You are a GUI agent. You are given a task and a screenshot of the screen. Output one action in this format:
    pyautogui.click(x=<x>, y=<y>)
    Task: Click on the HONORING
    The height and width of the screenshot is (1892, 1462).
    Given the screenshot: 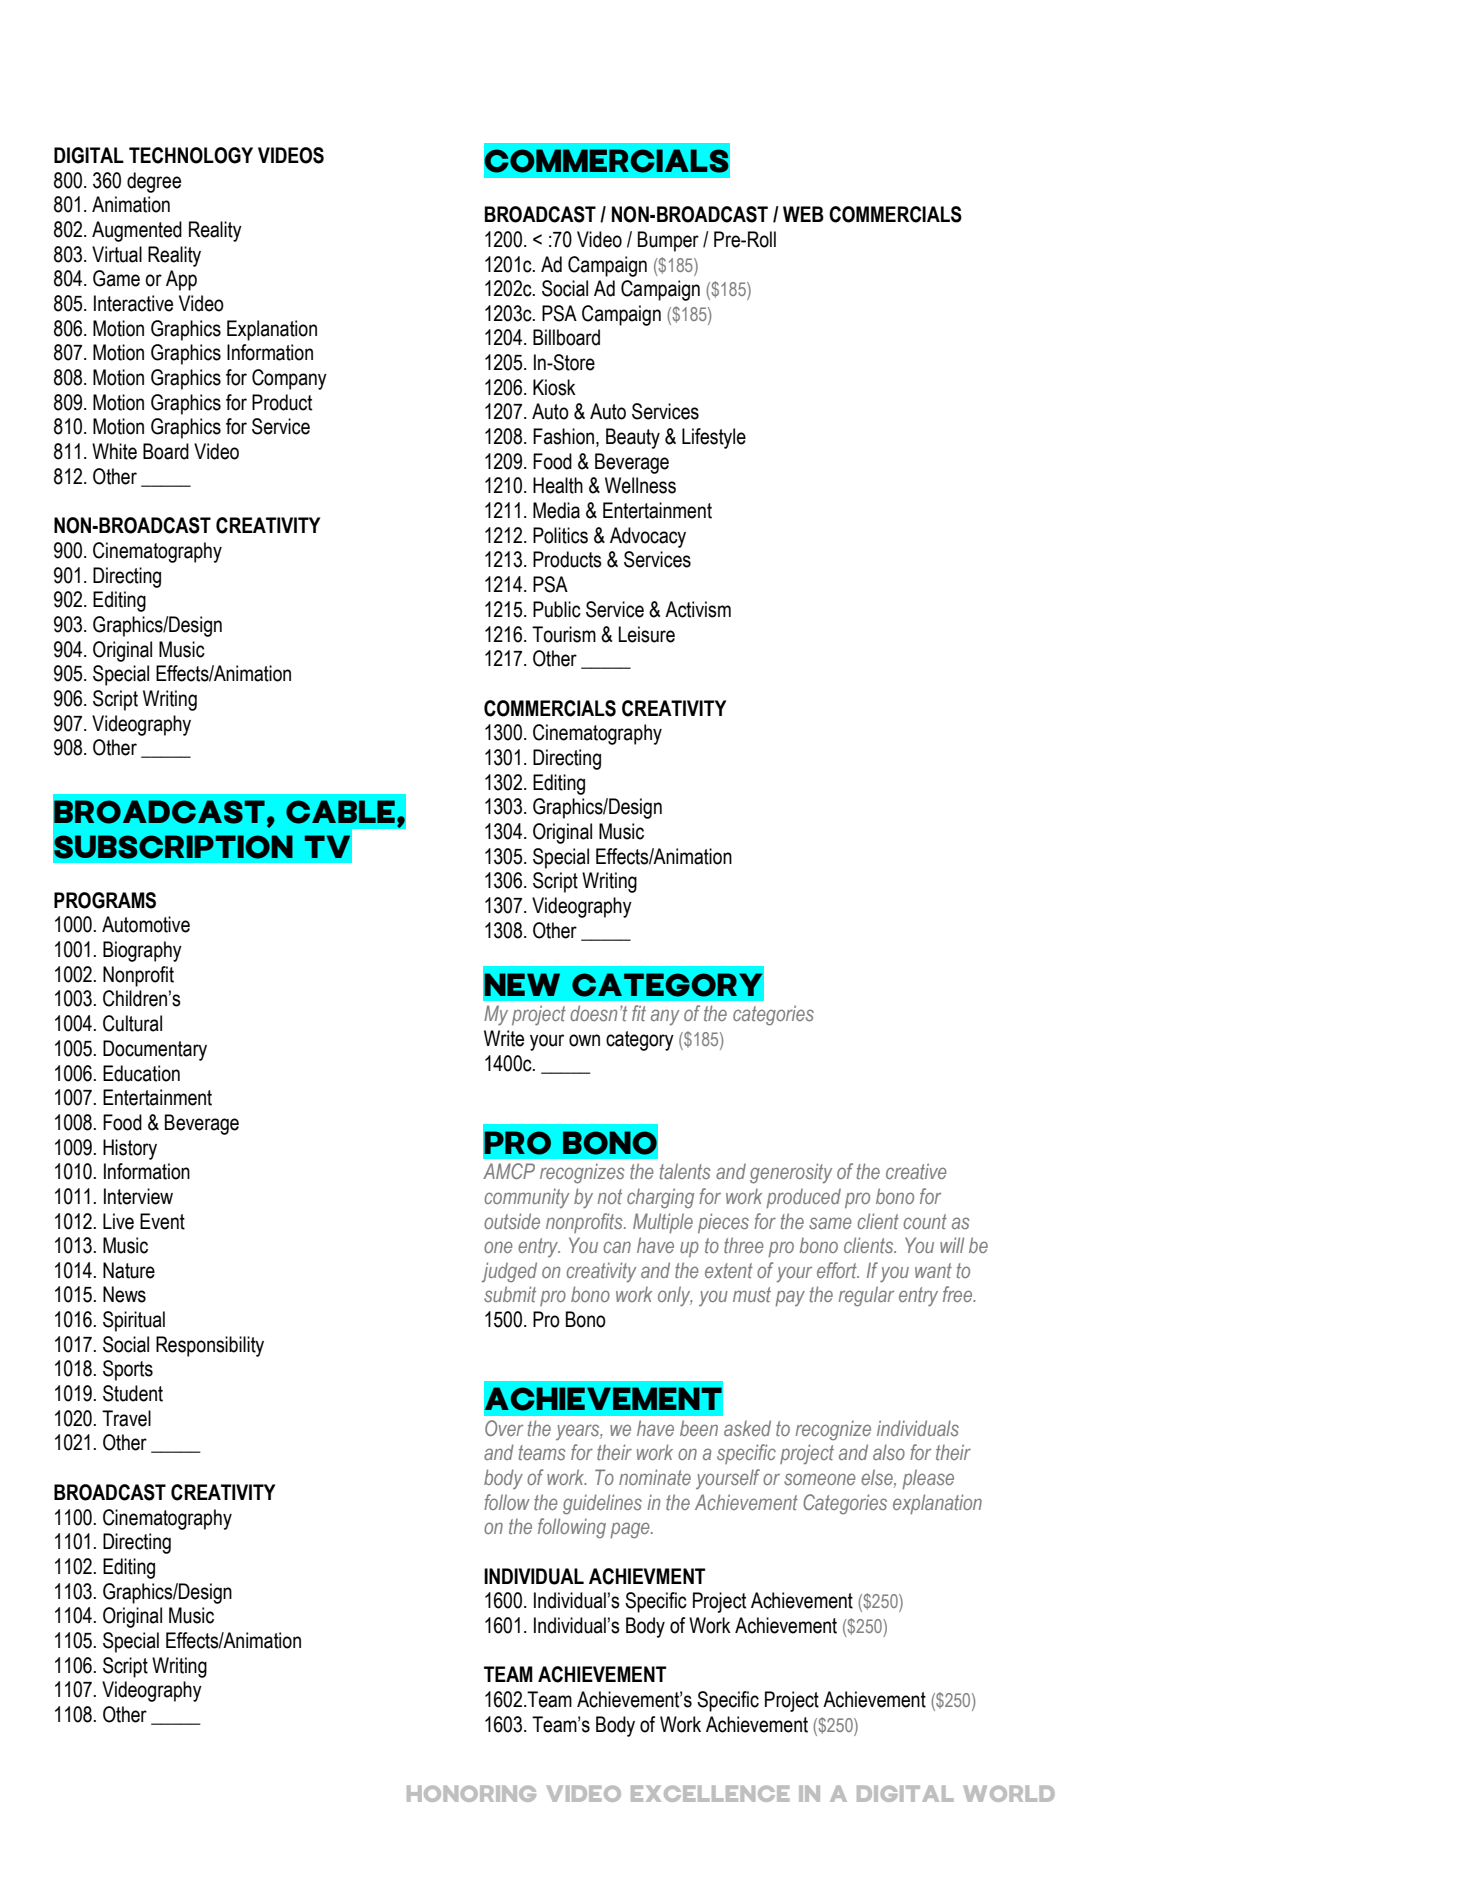 What is the action you would take?
    pyautogui.click(x=471, y=1793)
